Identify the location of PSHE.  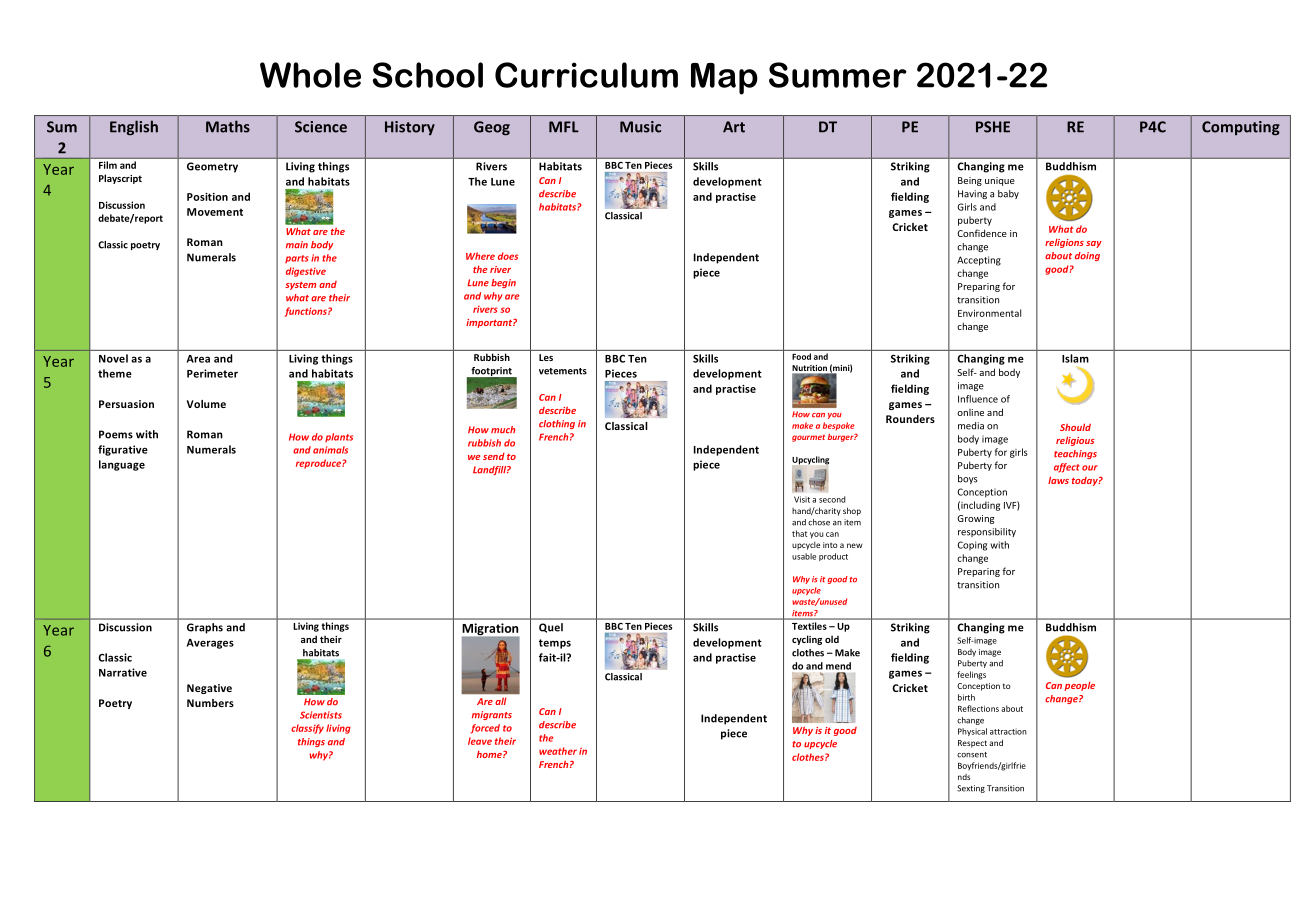
(993, 127).
